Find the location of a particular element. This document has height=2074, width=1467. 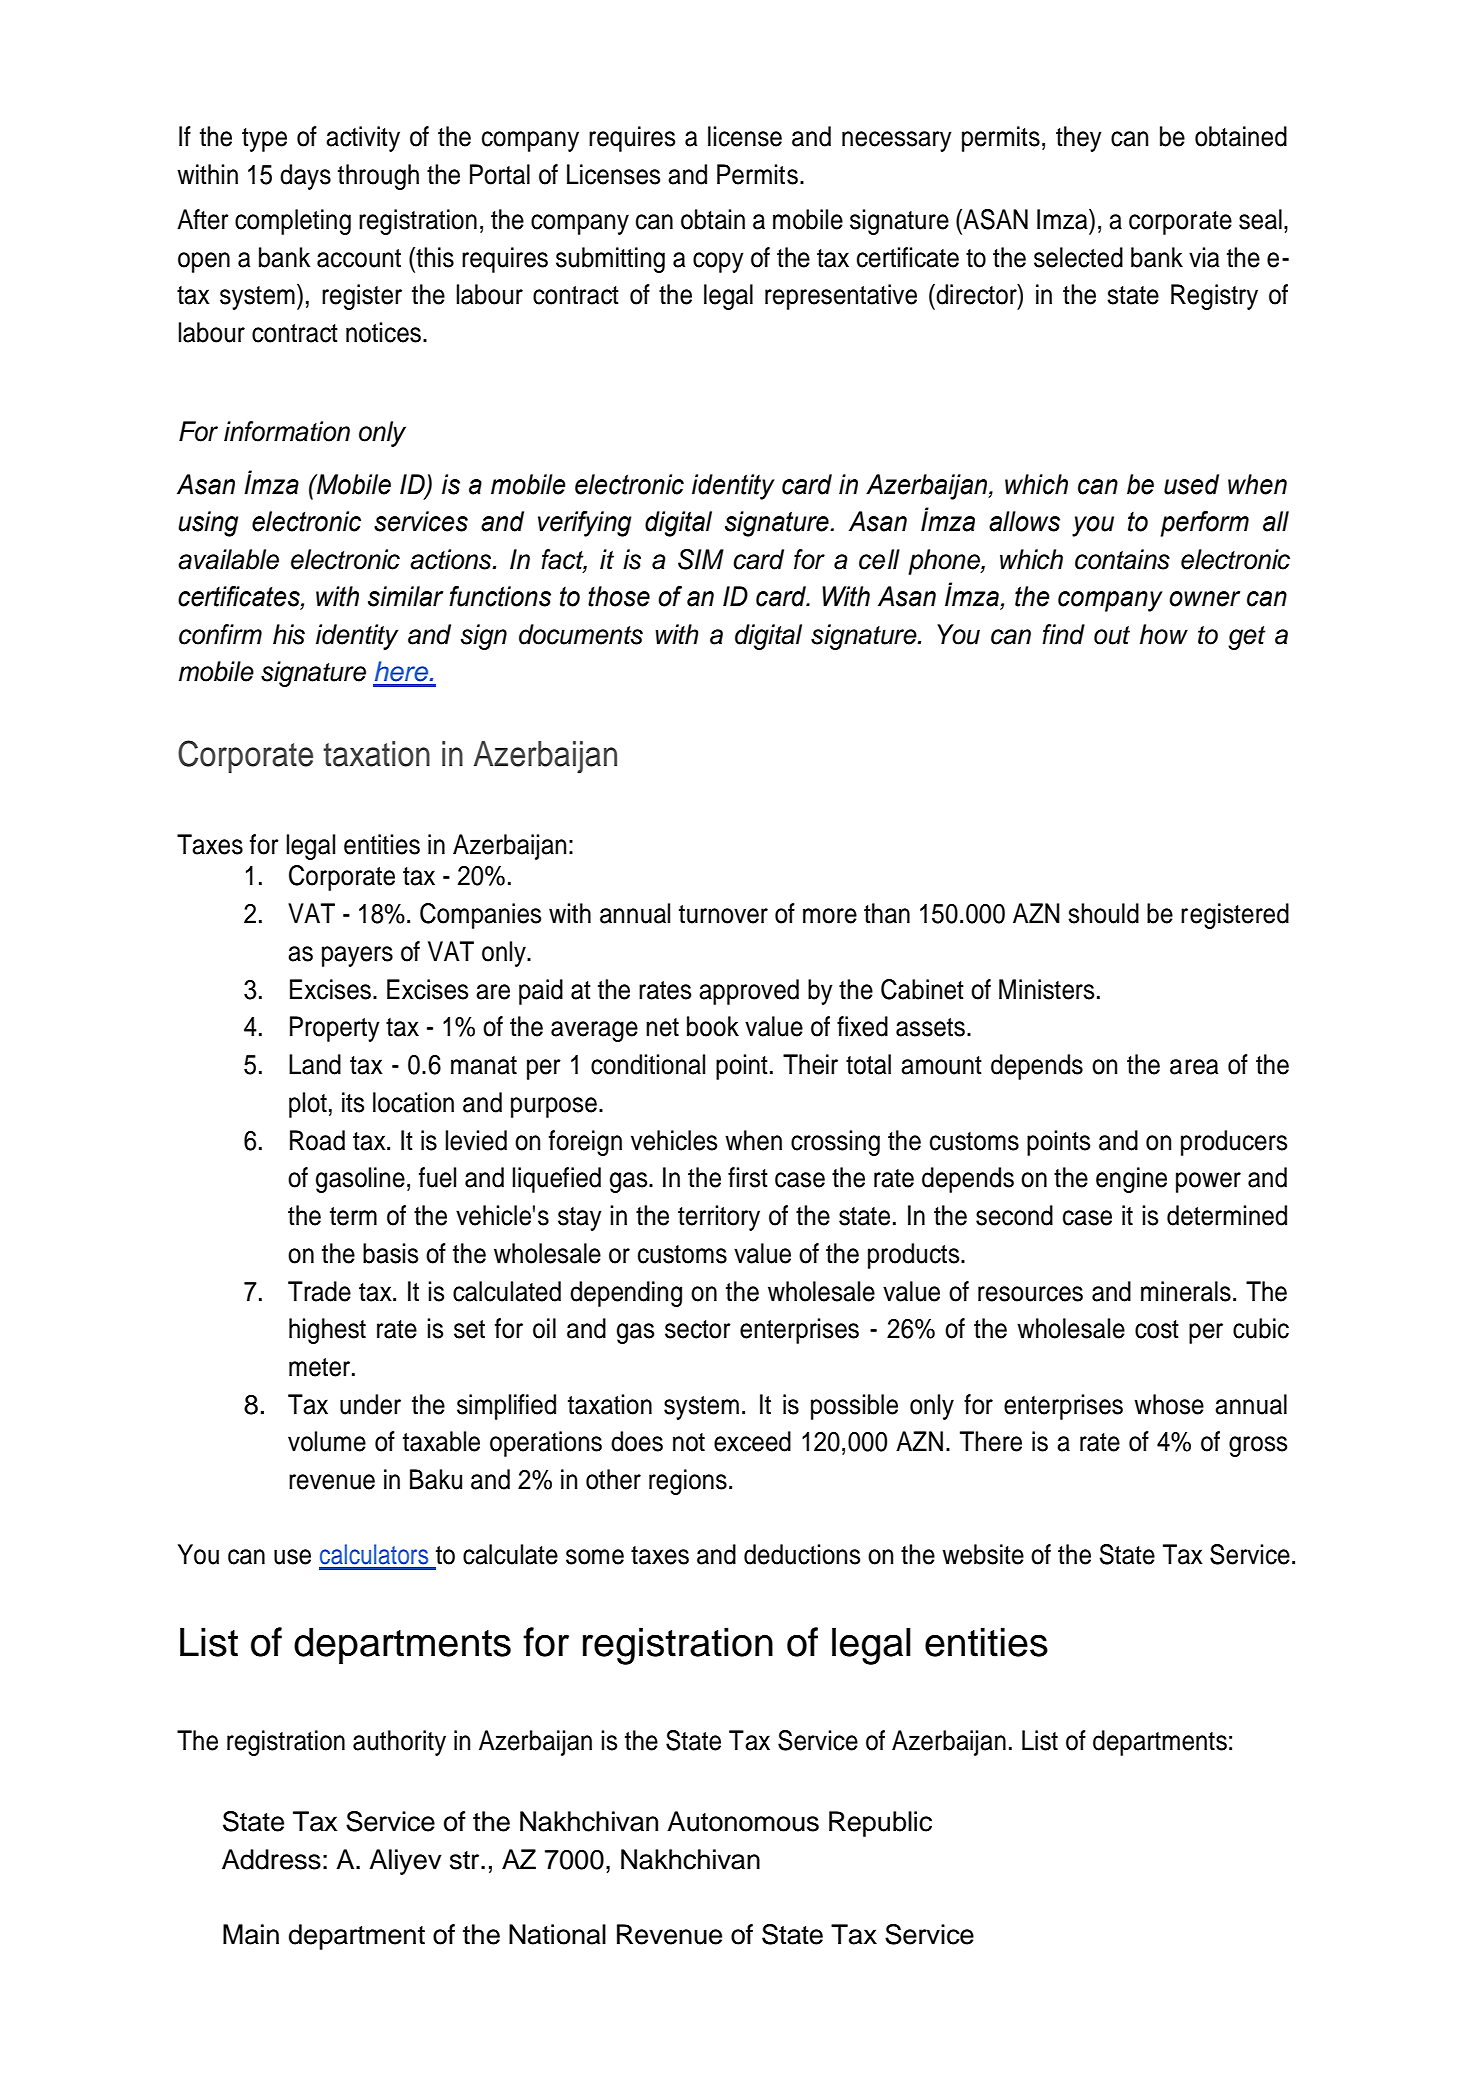

area is located at coordinates (1194, 1067).
